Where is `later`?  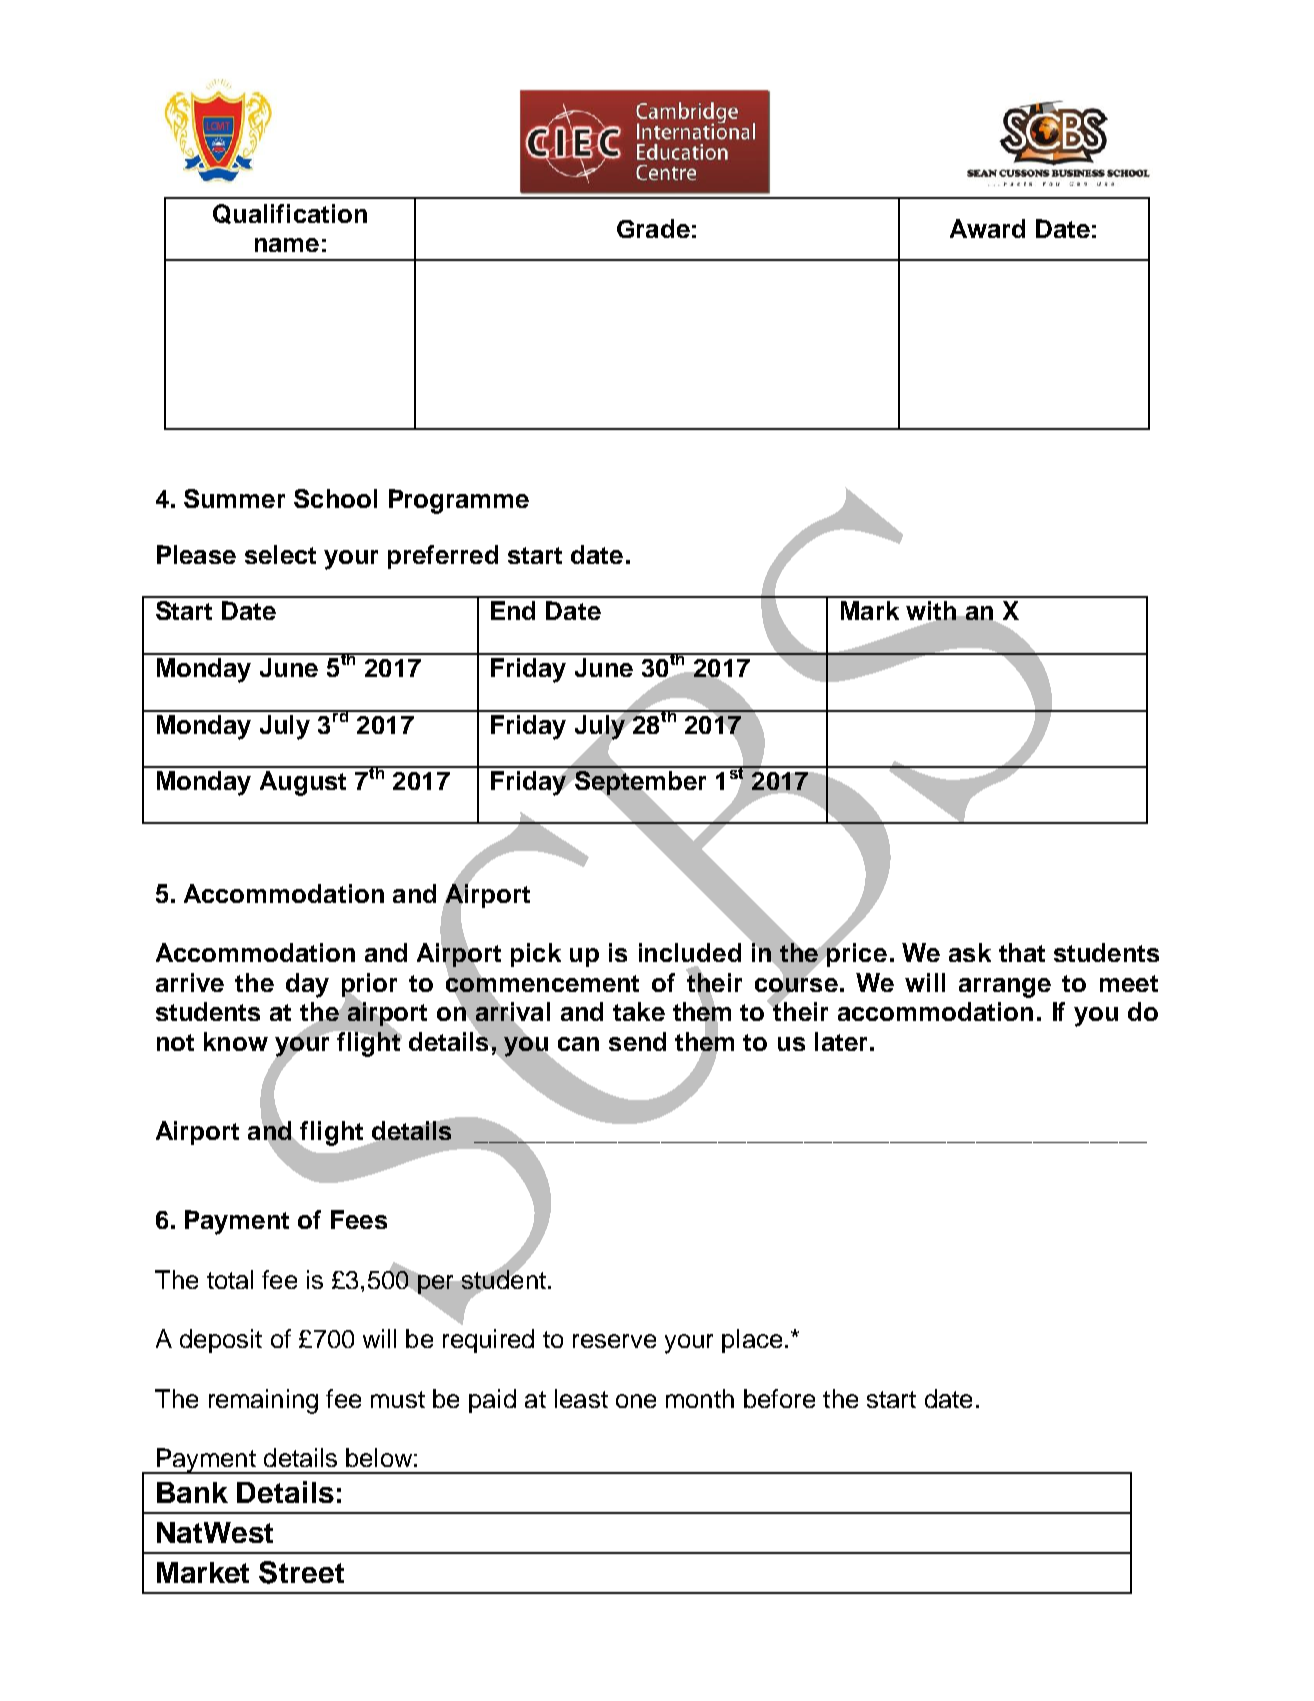 later is located at coordinates (841, 1041).
